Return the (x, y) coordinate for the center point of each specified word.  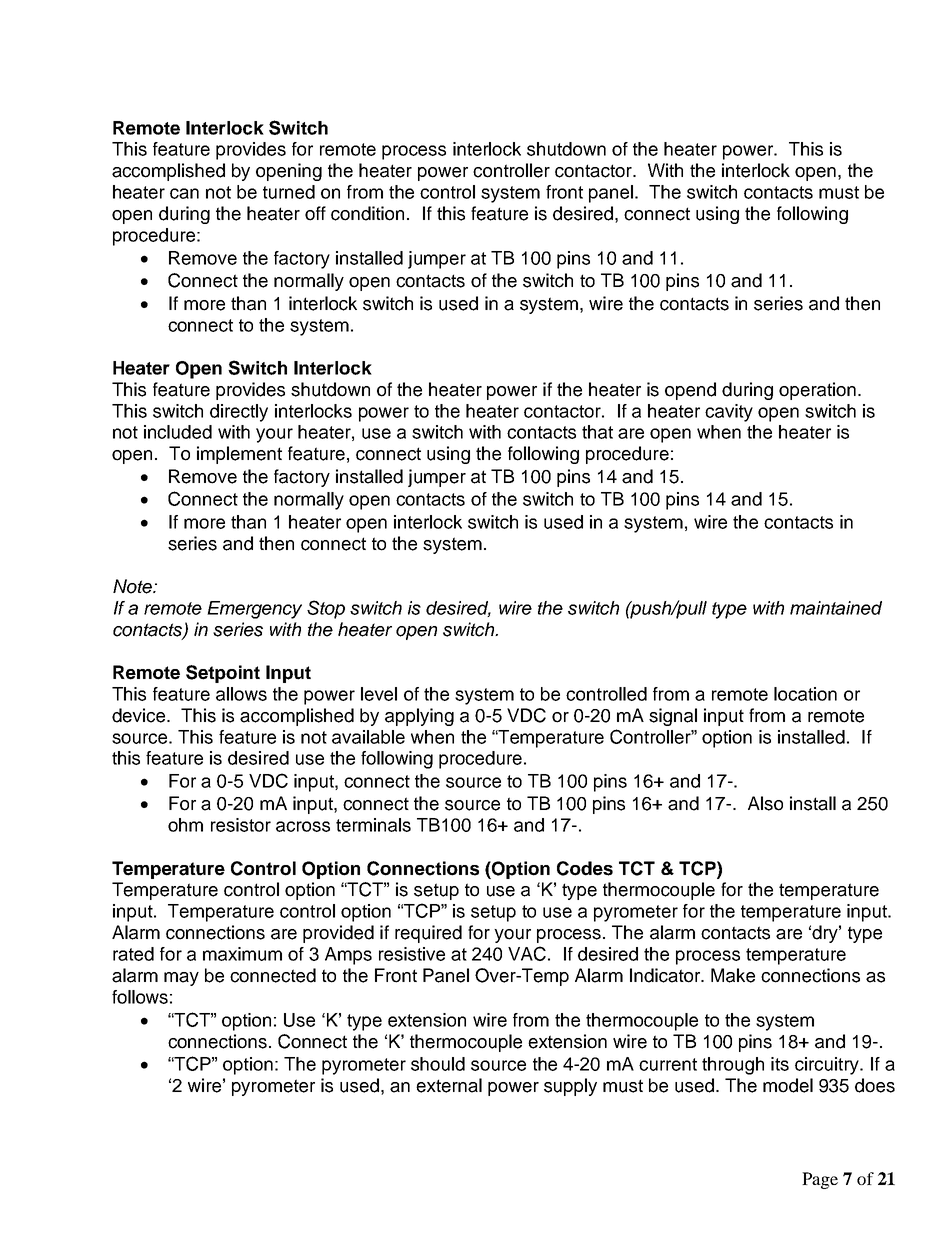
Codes (585, 868)
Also (765, 803)
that (597, 432)
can (184, 193)
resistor (241, 825)
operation (817, 391)
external (449, 1085)
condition (367, 213)
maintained (836, 608)
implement (239, 455)
